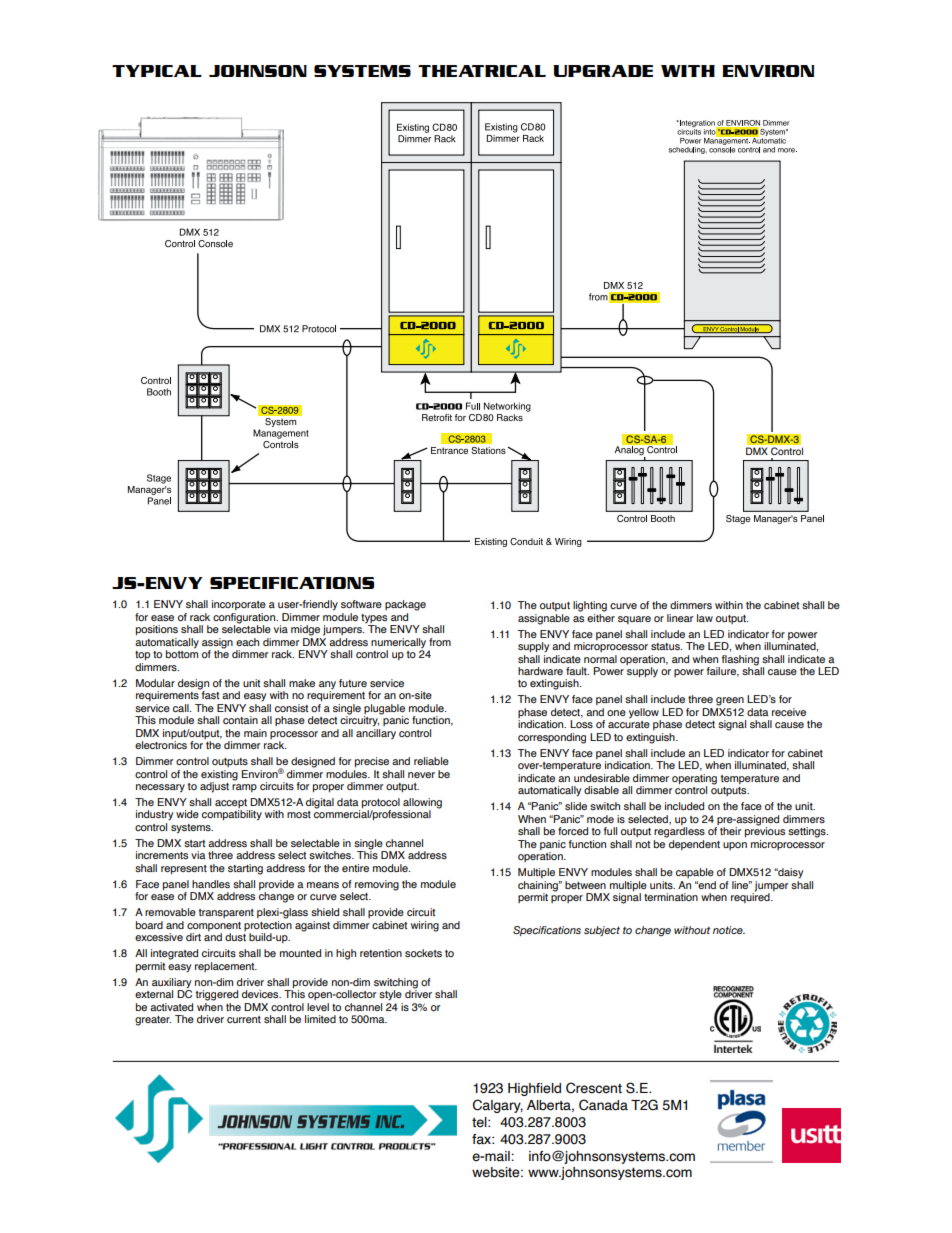 The image size is (952, 1233). I want to click on TYPICAL, so click(157, 71).
